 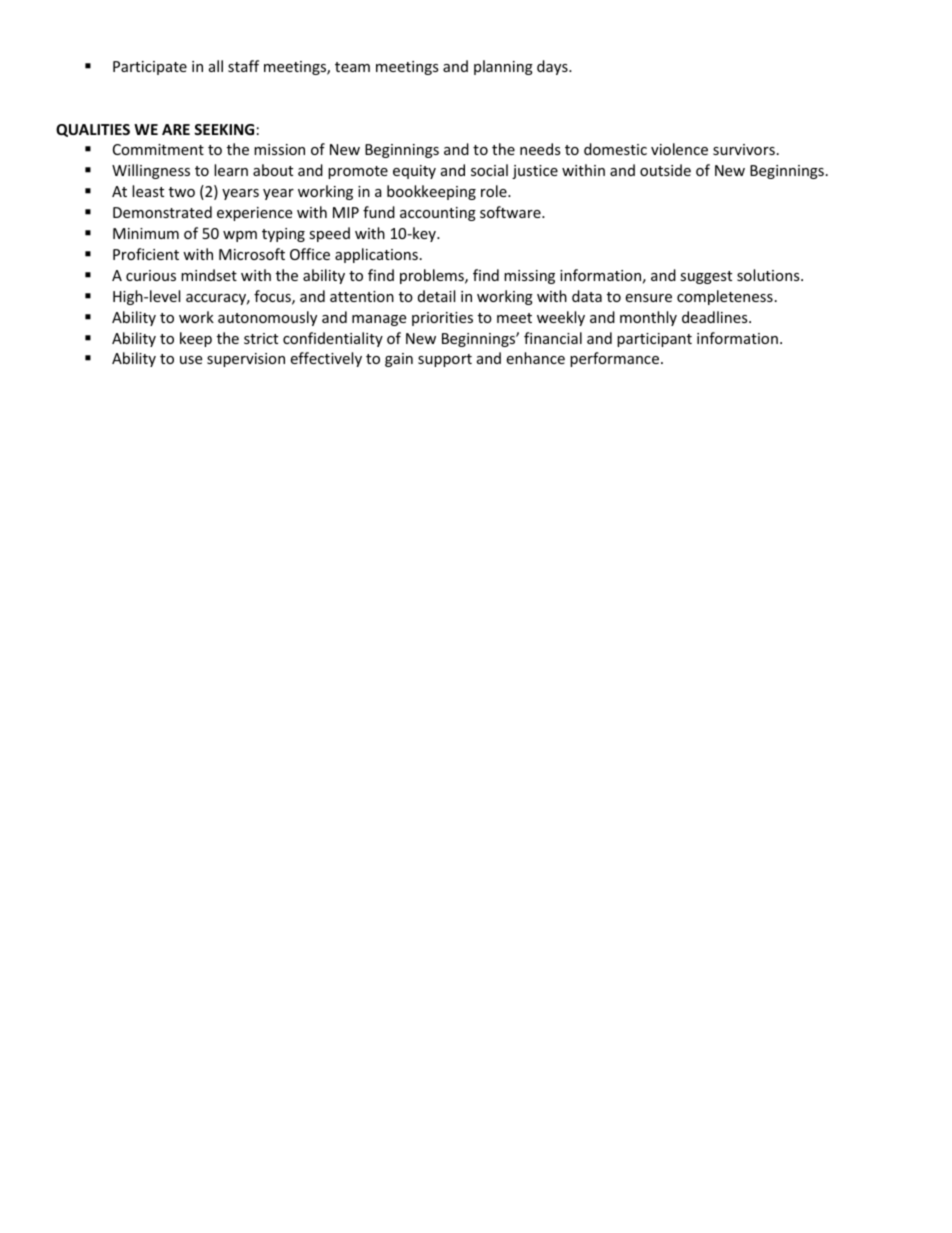 I want to click on use, so click(x=191, y=360).
